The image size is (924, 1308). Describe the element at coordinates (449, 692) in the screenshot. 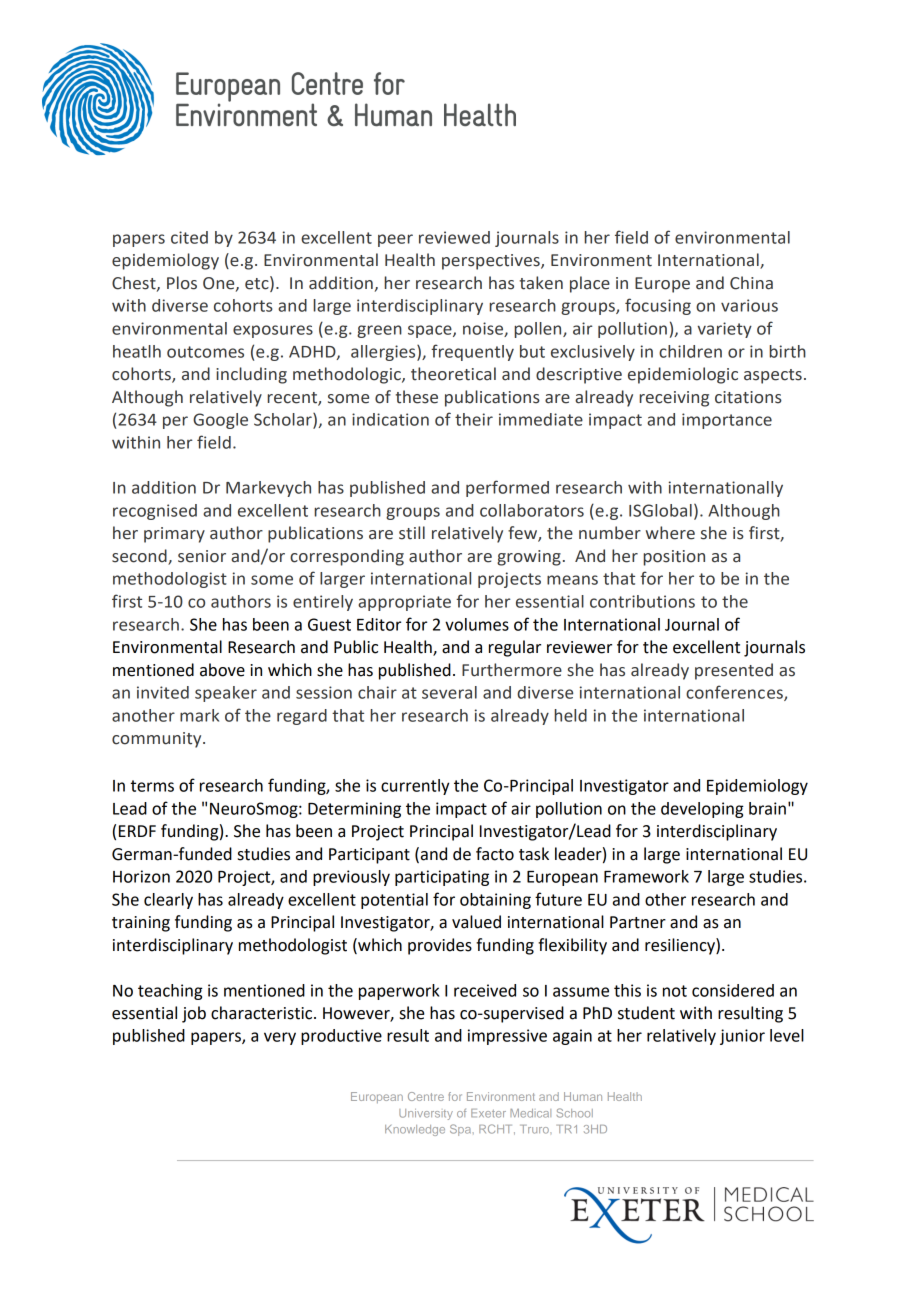

I see `several` at that location.
